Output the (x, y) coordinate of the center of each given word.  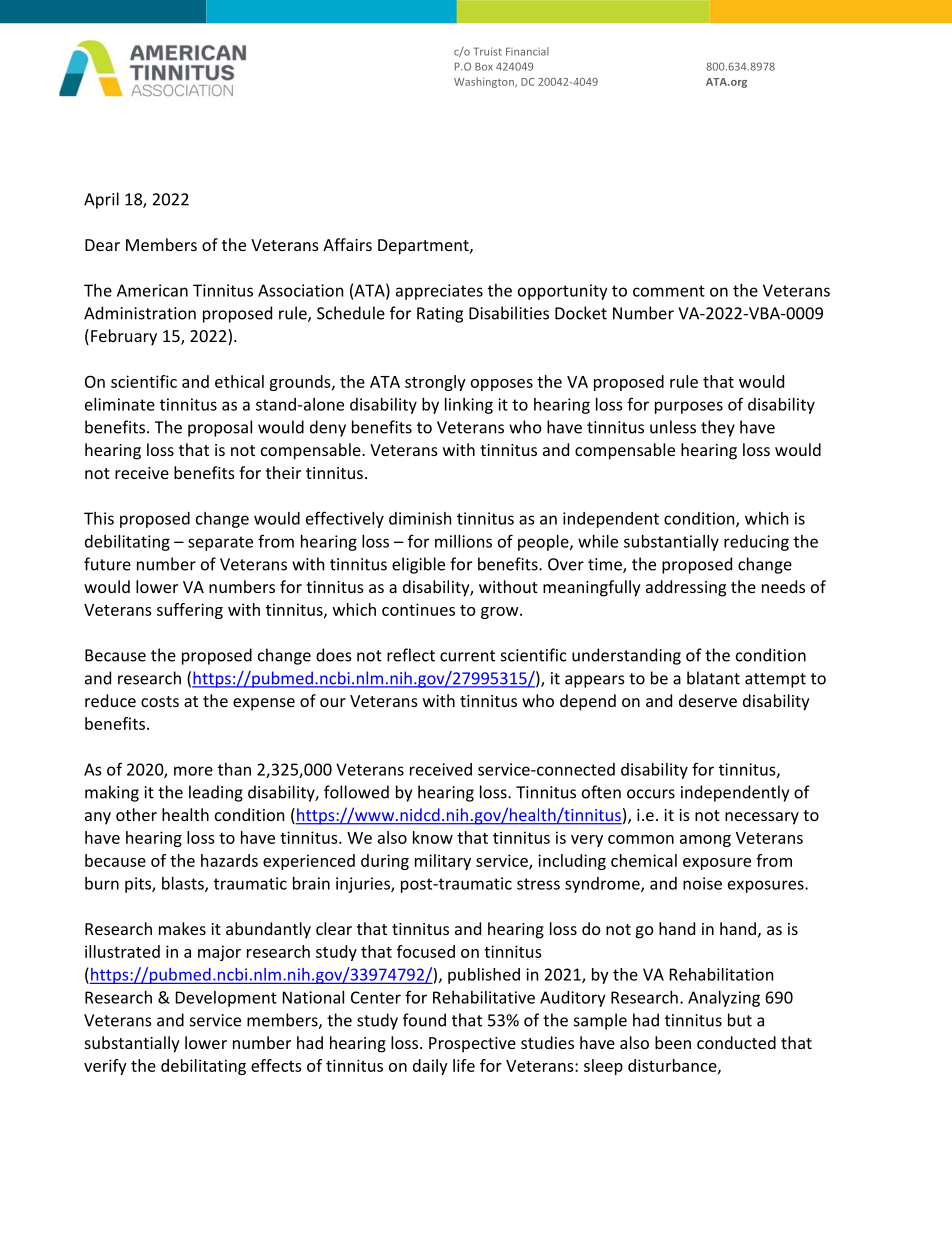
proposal (220, 428)
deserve (708, 700)
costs (160, 701)
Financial (527, 51)
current (467, 656)
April (101, 200)
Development (226, 999)
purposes (689, 407)
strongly (435, 383)
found (424, 1020)
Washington (485, 82)
